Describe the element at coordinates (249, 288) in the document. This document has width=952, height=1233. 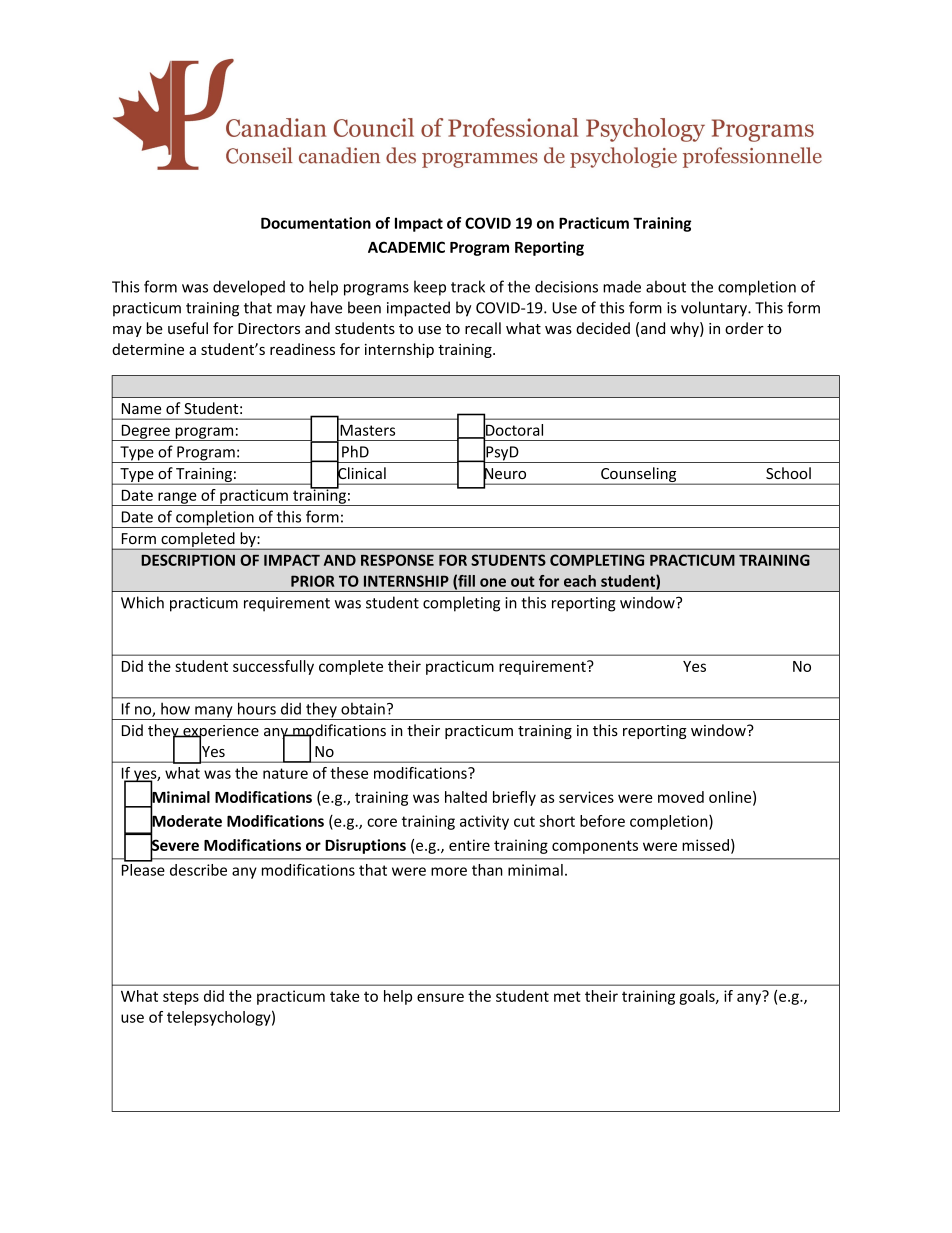
I see `developed` at that location.
